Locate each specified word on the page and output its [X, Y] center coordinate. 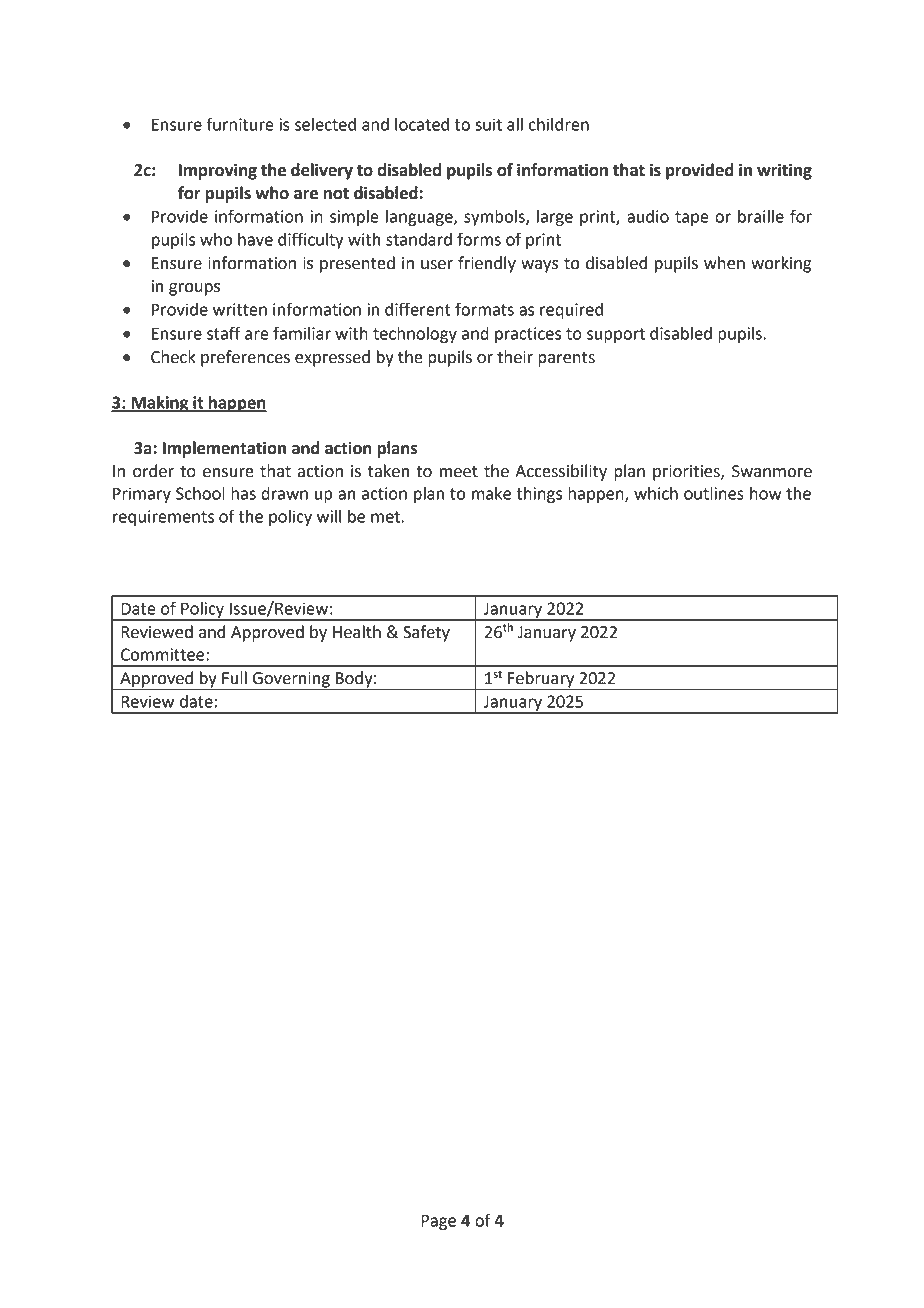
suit [488, 124]
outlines [714, 493]
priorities [687, 473]
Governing [291, 681]
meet [458, 472]
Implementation [224, 449]
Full [234, 678]
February [541, 680]
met [385, 517]
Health [357, 632]
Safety [426, 633]
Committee [164, 654]
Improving [218, 171]
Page [438, 1222]
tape [692, 218]
